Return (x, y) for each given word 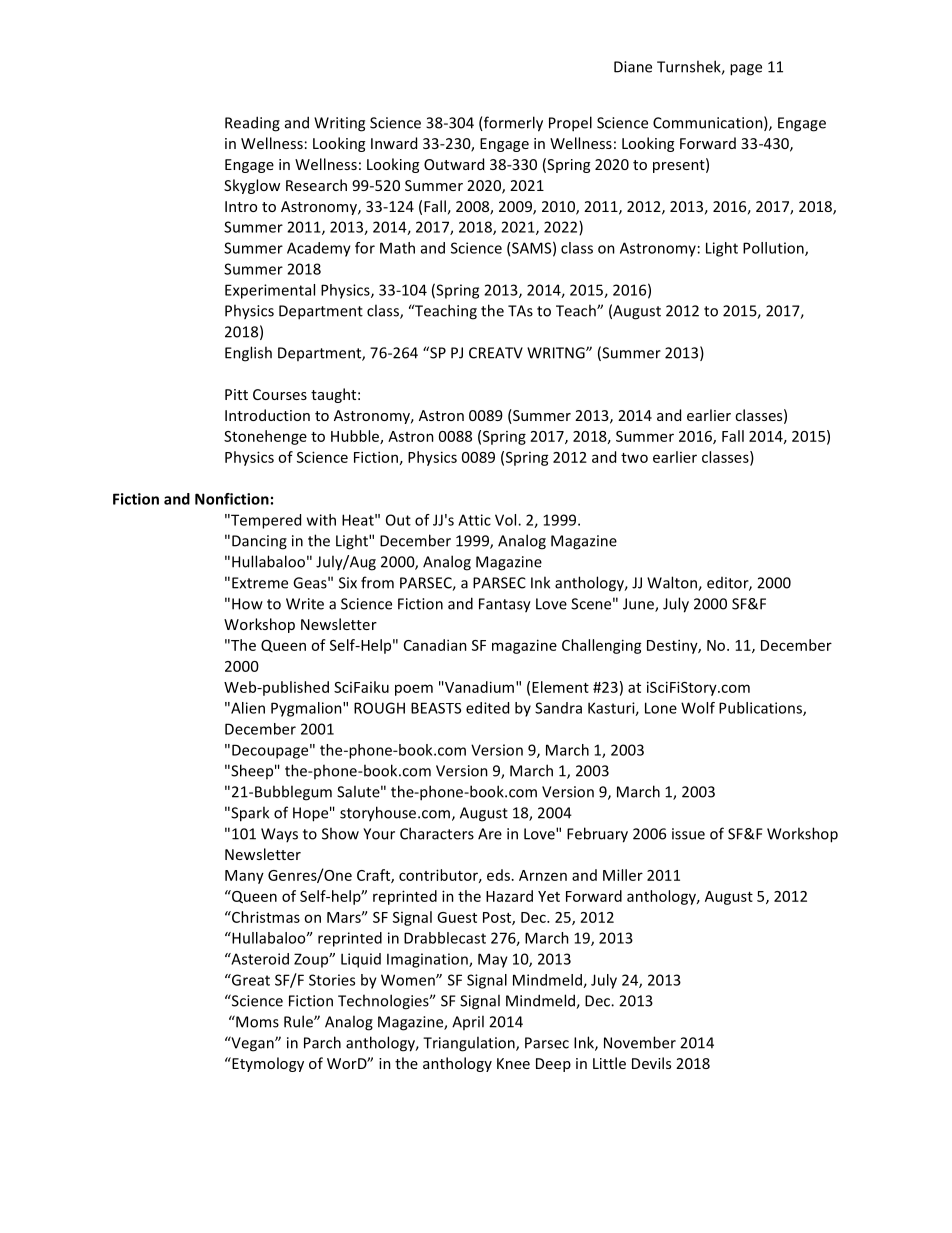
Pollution (774, 249)
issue (688, 834)
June (639, 605)
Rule (299, 1021)
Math (397, 248)
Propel (570, 124)
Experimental (270, 291)
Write (305, 604)
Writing (339, 124)
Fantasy (505, 605)
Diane (633, 67)
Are (490, 834)
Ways (279, 835)
